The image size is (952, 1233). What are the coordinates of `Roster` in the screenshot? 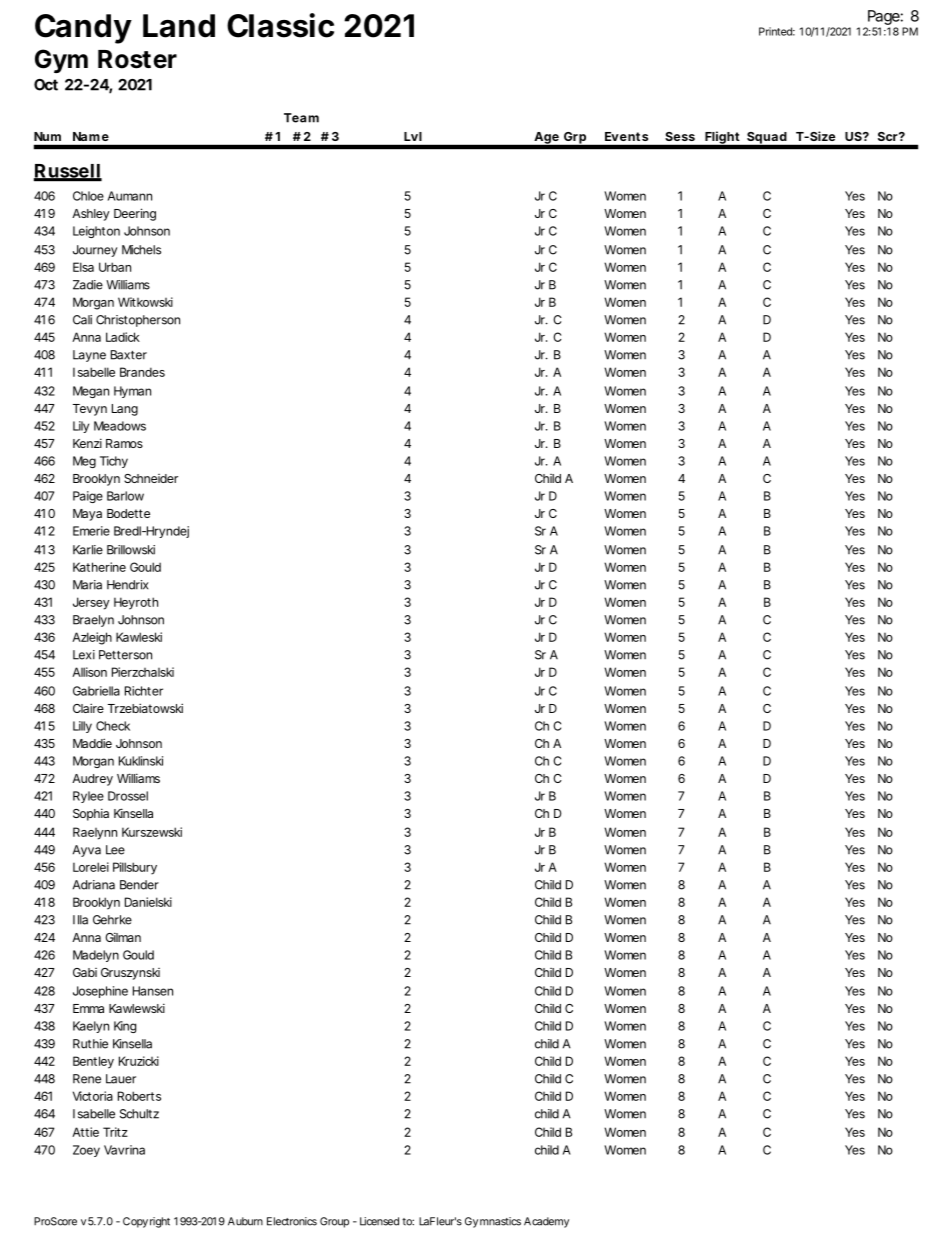 It's located at (137, 59).
